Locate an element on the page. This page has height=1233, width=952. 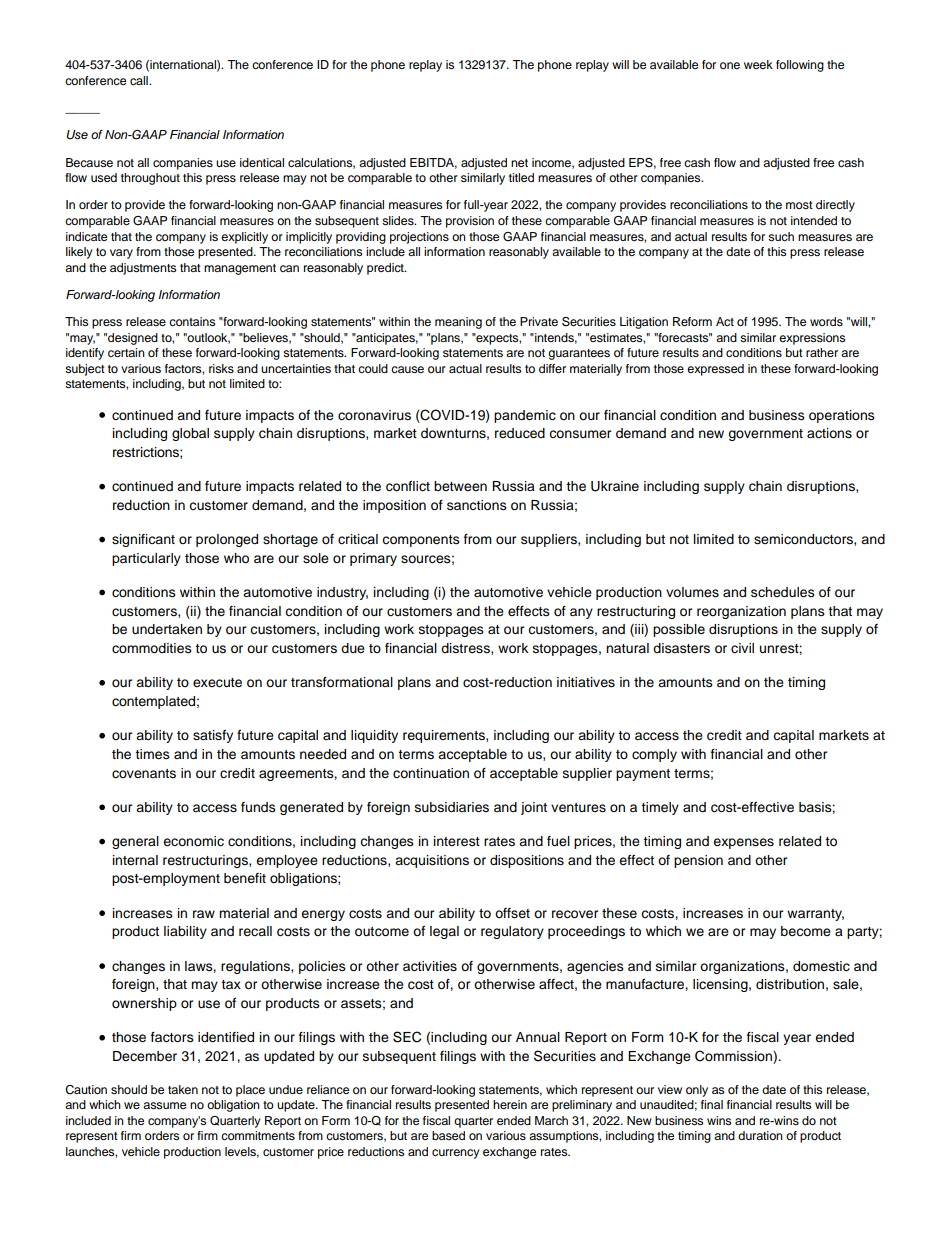
components is located at coordinates (421, 541).
